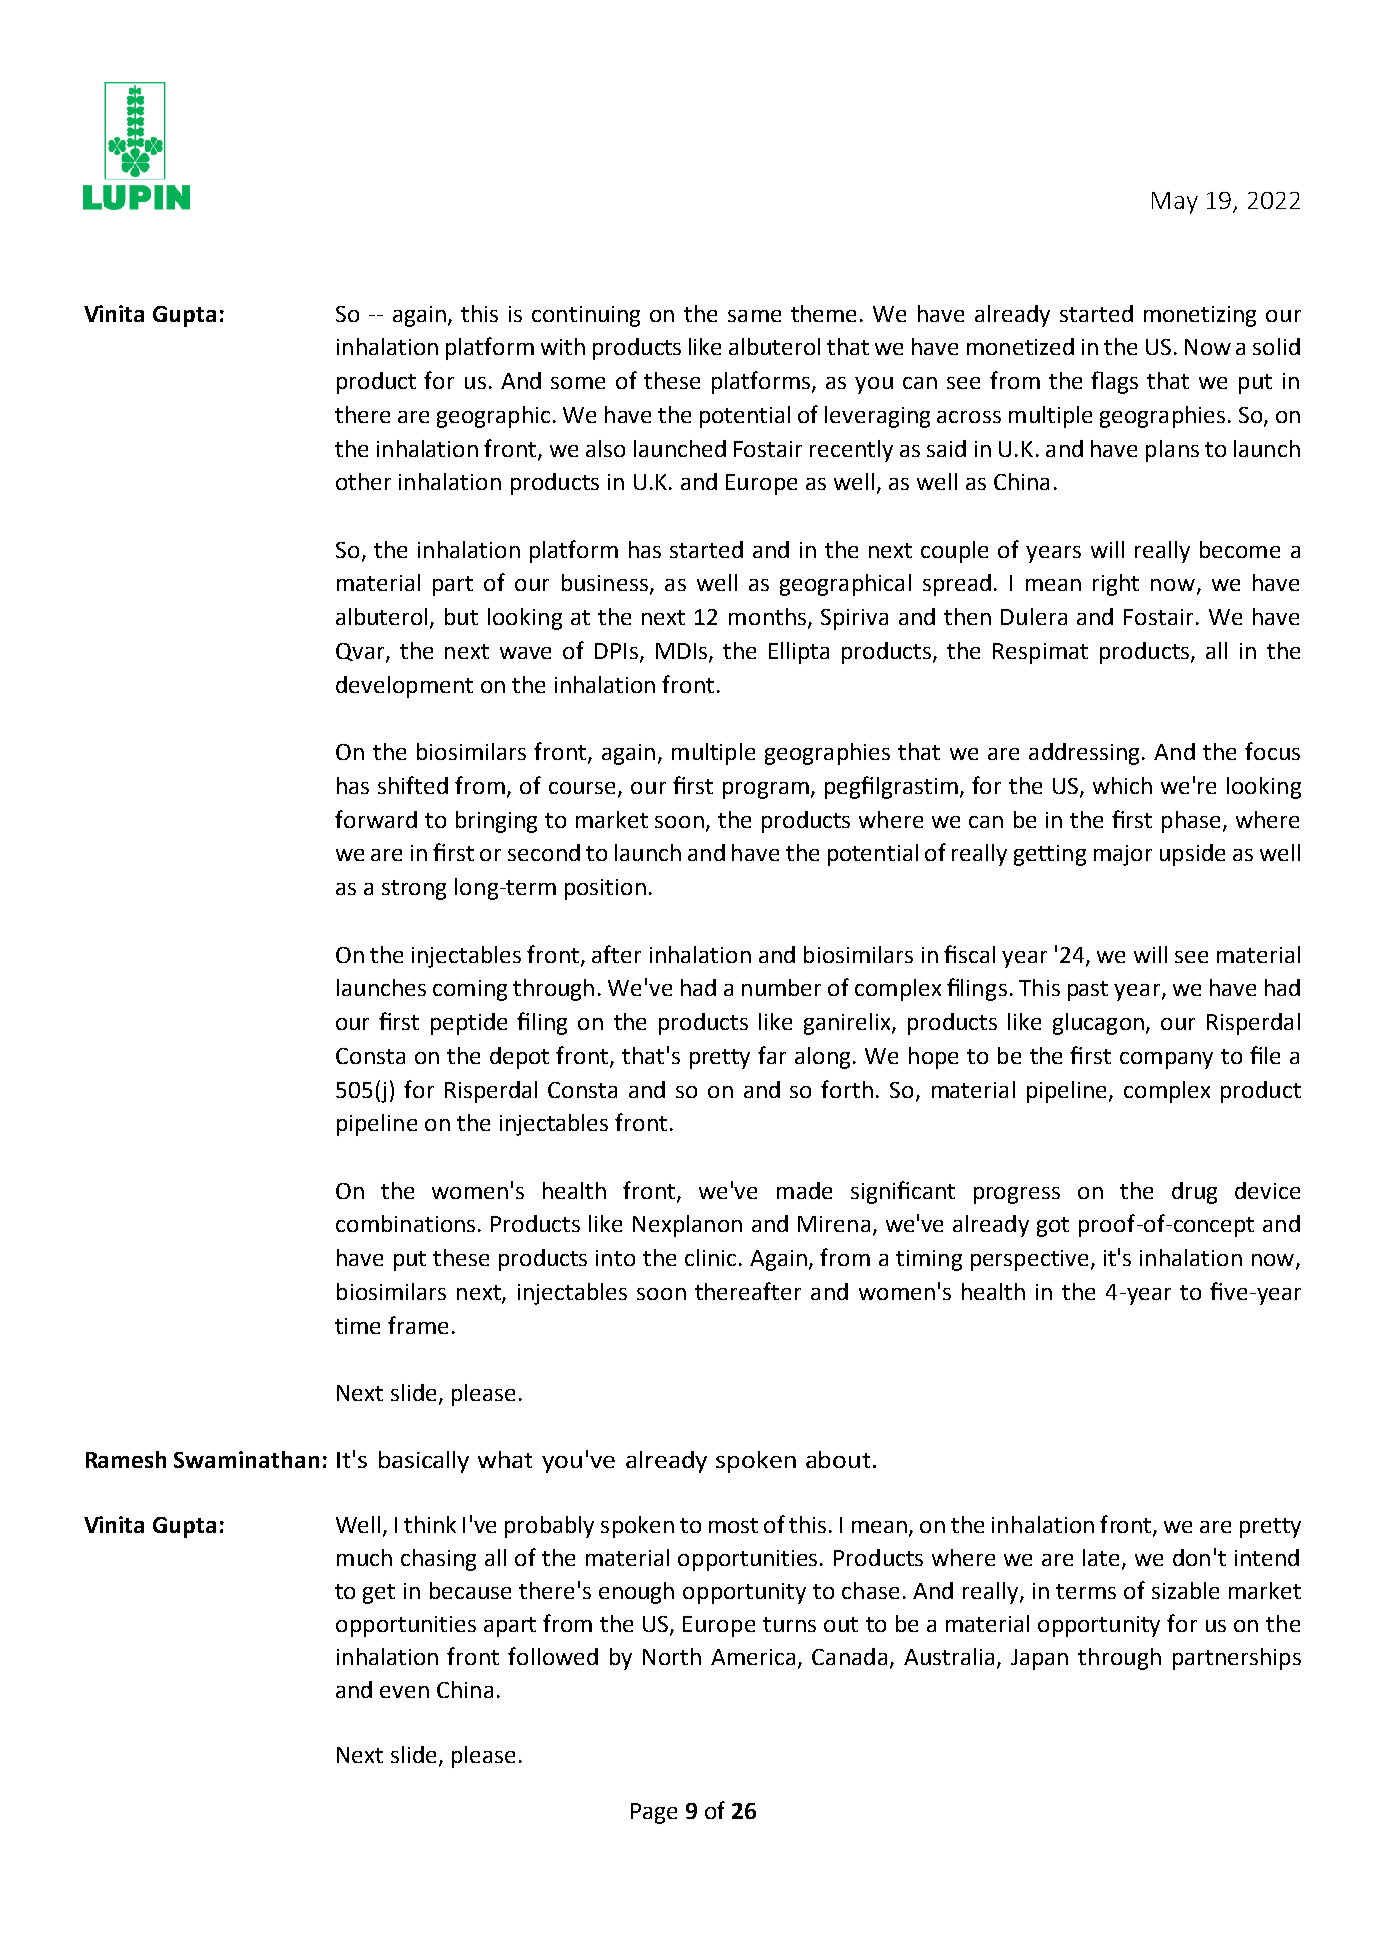 This document has height=1960, width=1386. I want to click on peptide, so click(469, 1024).
